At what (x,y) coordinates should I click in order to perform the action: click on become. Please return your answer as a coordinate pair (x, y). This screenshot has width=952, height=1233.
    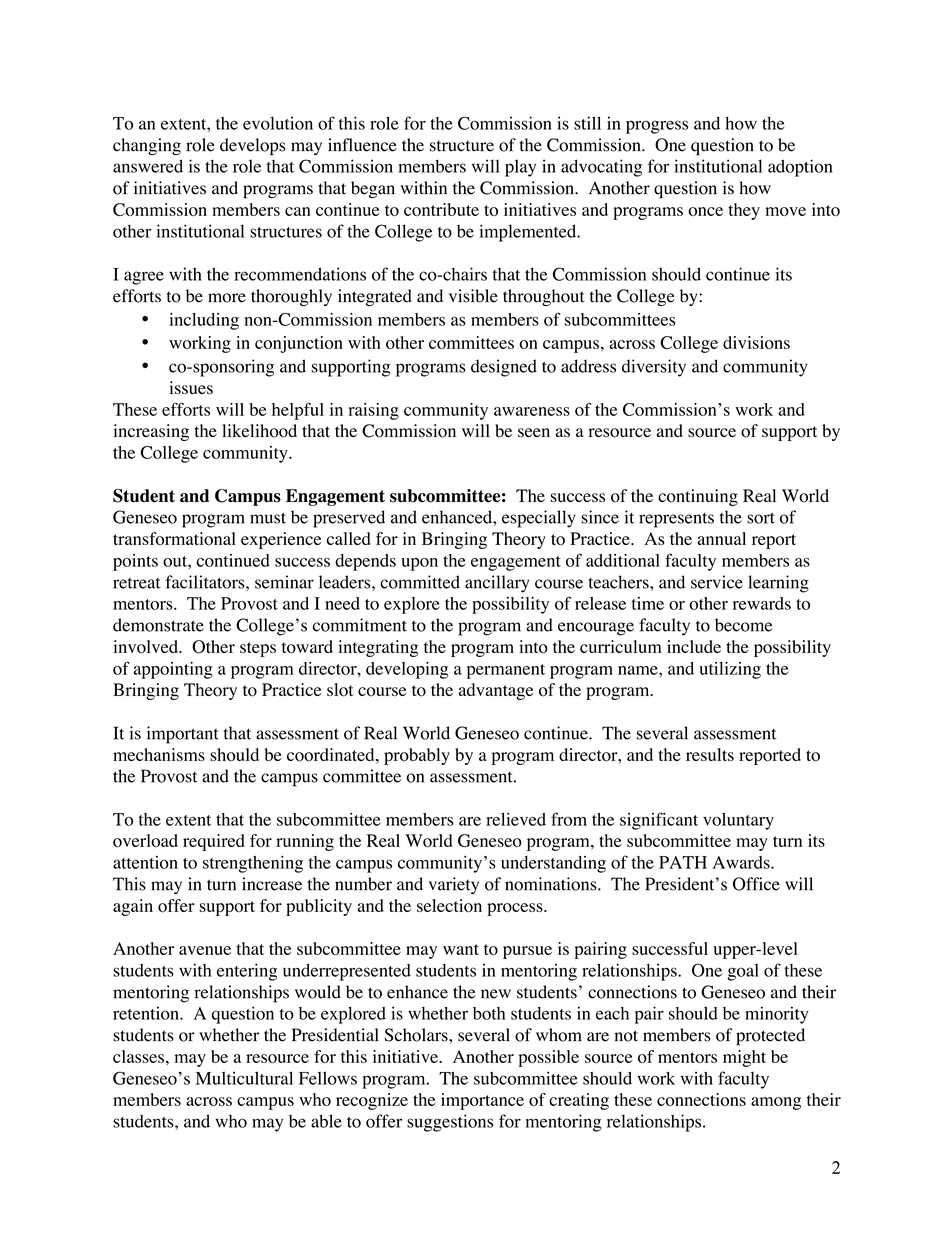
    Looking at the image, I should click on (743, 625).
